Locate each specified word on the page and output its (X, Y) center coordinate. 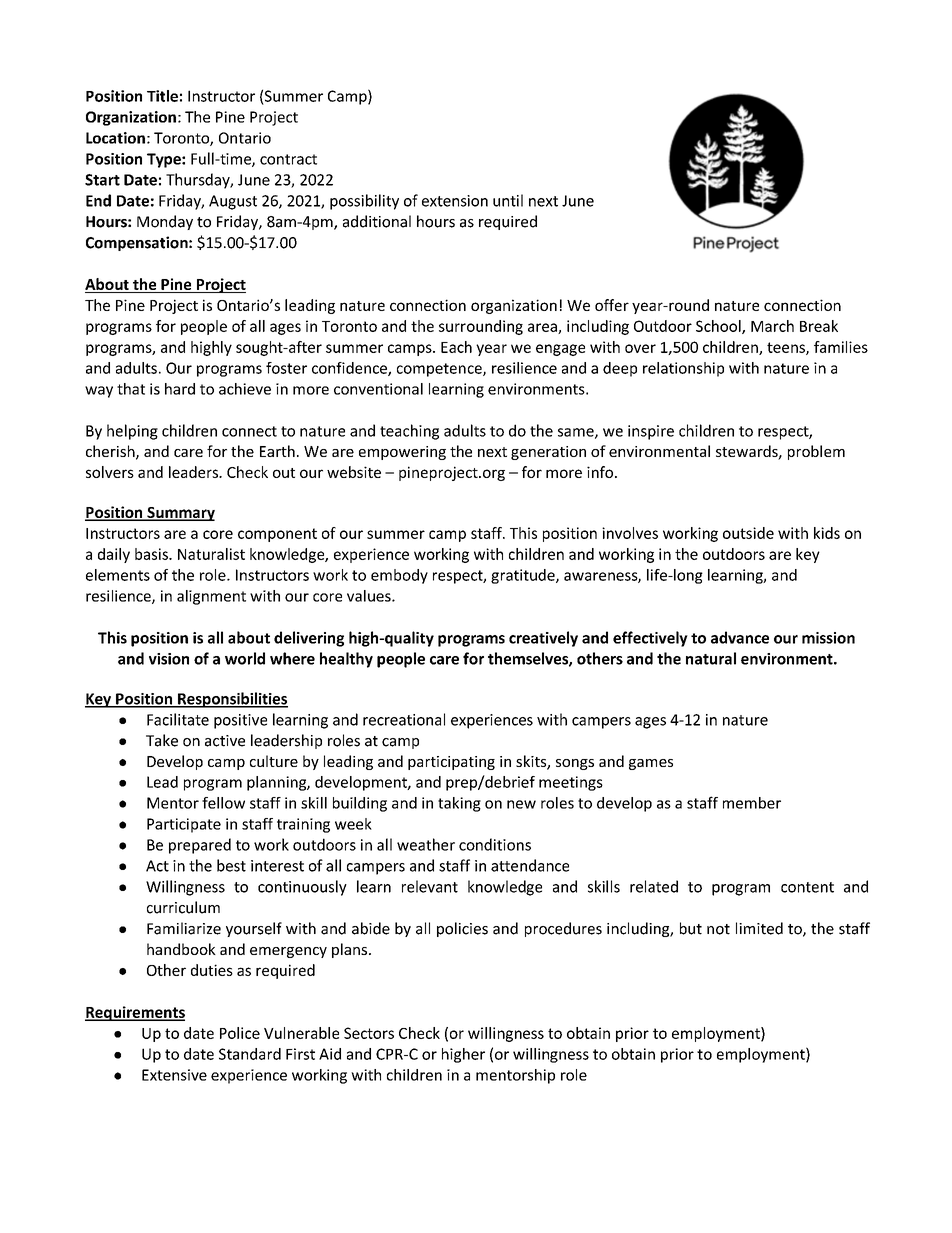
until (508, 200)
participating (451, 763)
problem (816, 452)
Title (162, 96)
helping (132, 432)
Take (162, 740)
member (752, 803)
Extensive (174, 1075)
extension (455, 201)
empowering (402, 453)
